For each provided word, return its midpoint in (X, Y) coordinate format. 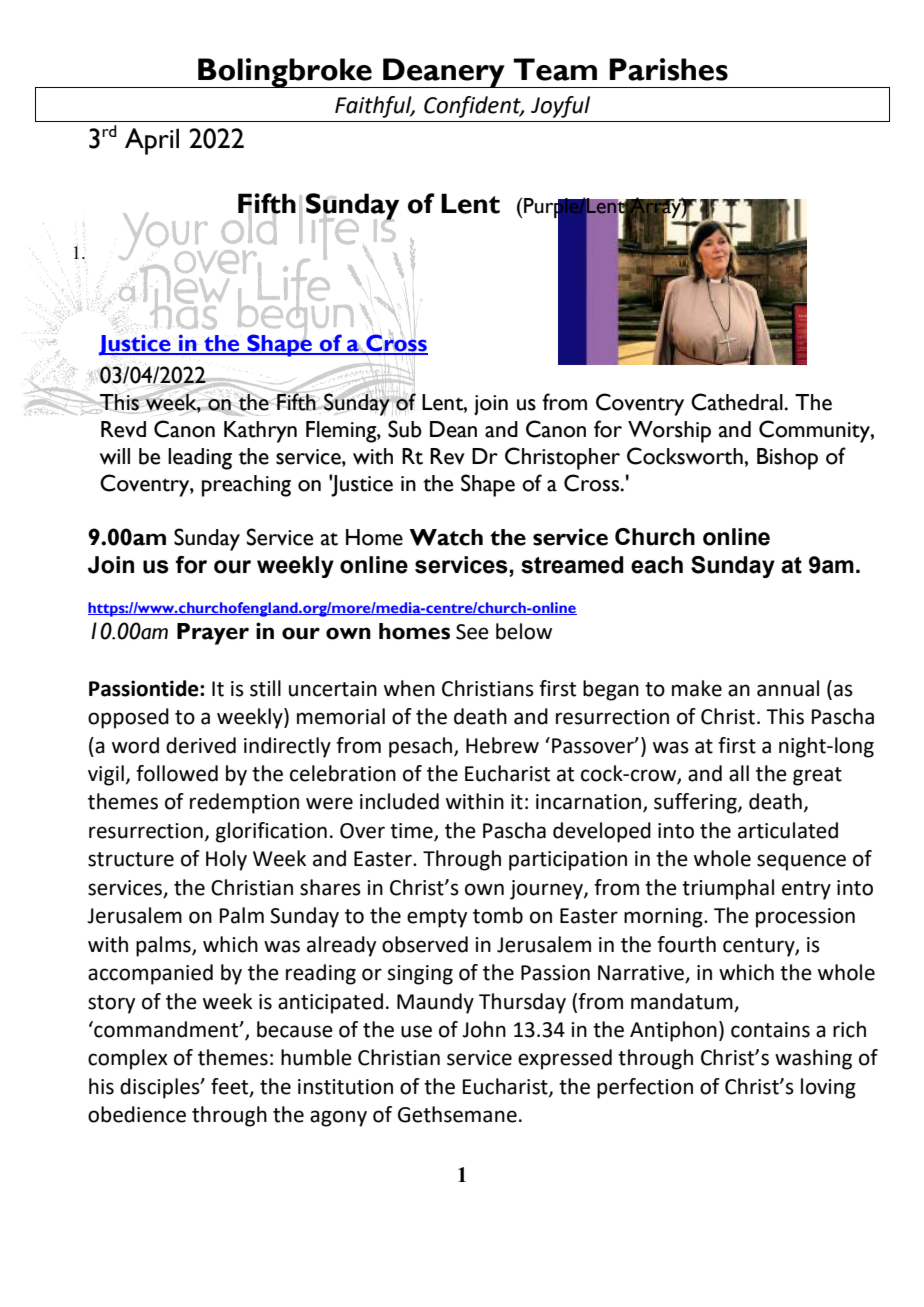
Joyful (560, 107)
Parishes (668, 69)
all (739, 773)
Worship (669, 432)
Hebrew (502, 745)
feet (231, 1087)
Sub (405, 429)
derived (201, 745)
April (152, 141)
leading (200, 459)
